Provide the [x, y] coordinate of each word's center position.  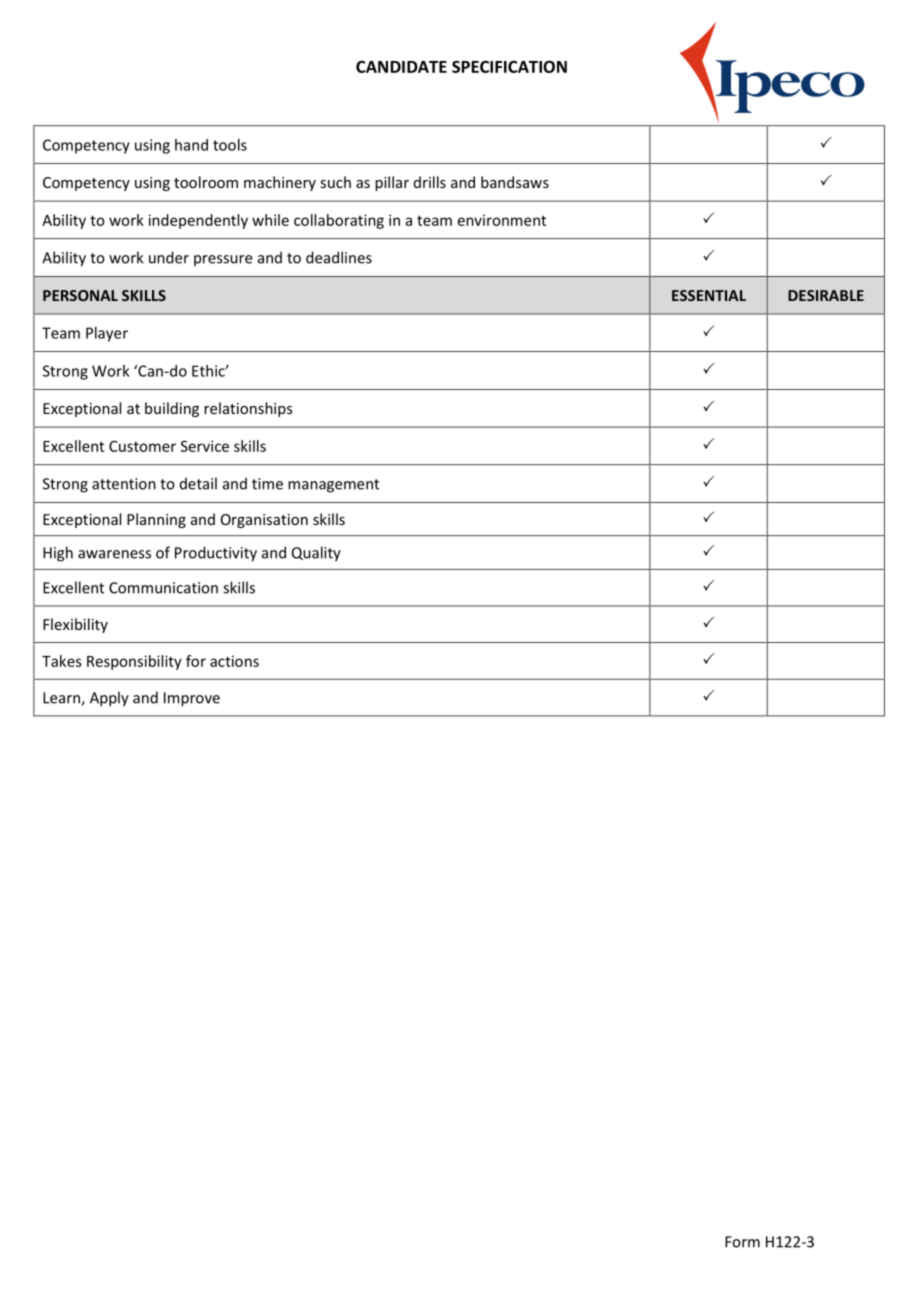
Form [742, 1242]
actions [234, 661]
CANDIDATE [401, 67]
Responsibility [134, 662]
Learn [62, 699]
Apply [109, 699]
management [333, 486]
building [172, 409]
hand [191, 145]
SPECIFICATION [509, 66]
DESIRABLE [826, 295]
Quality [316, 554]
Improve [192, 699]
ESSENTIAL [709, 295]
